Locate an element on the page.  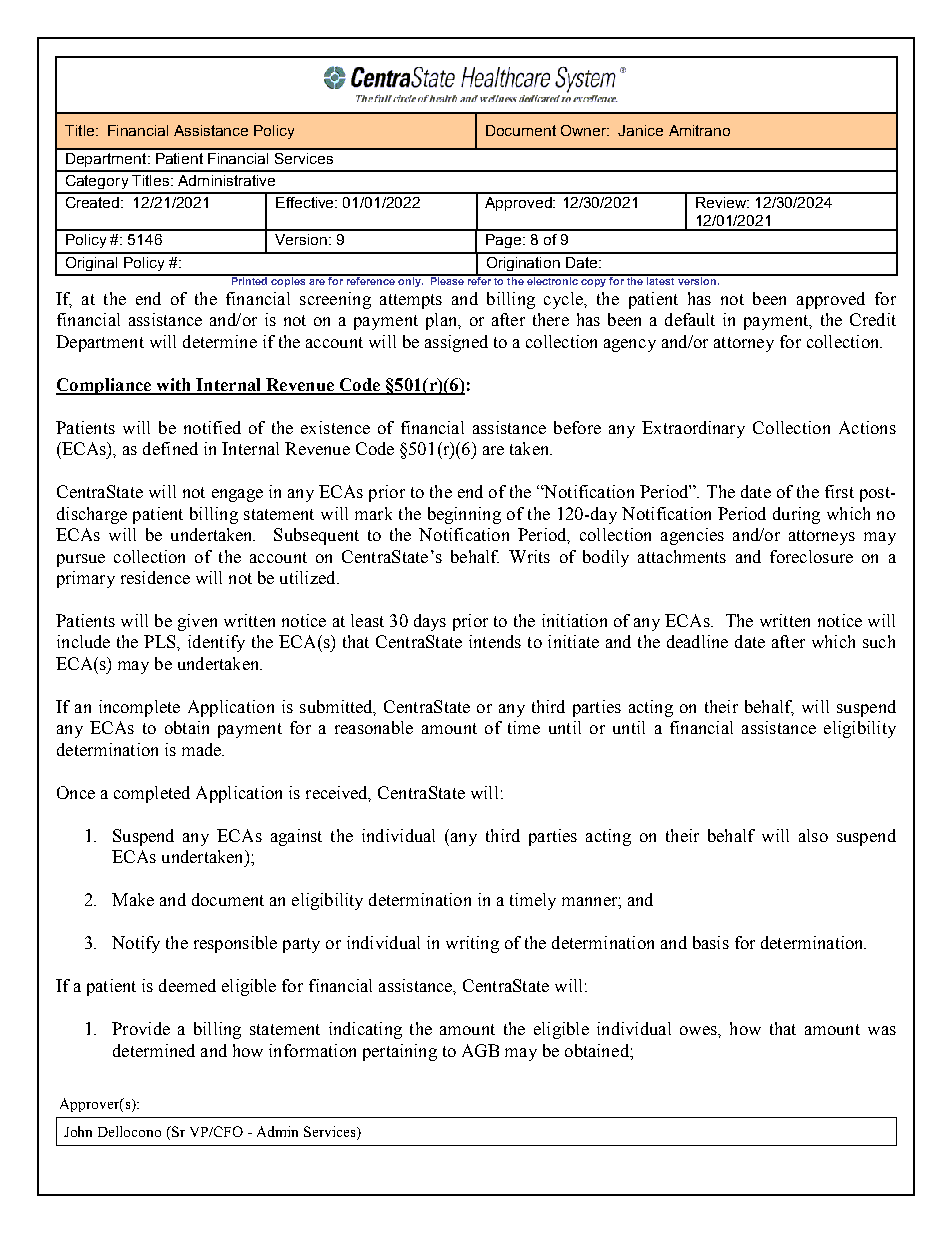
intends is located at coordinates (495, 641).
